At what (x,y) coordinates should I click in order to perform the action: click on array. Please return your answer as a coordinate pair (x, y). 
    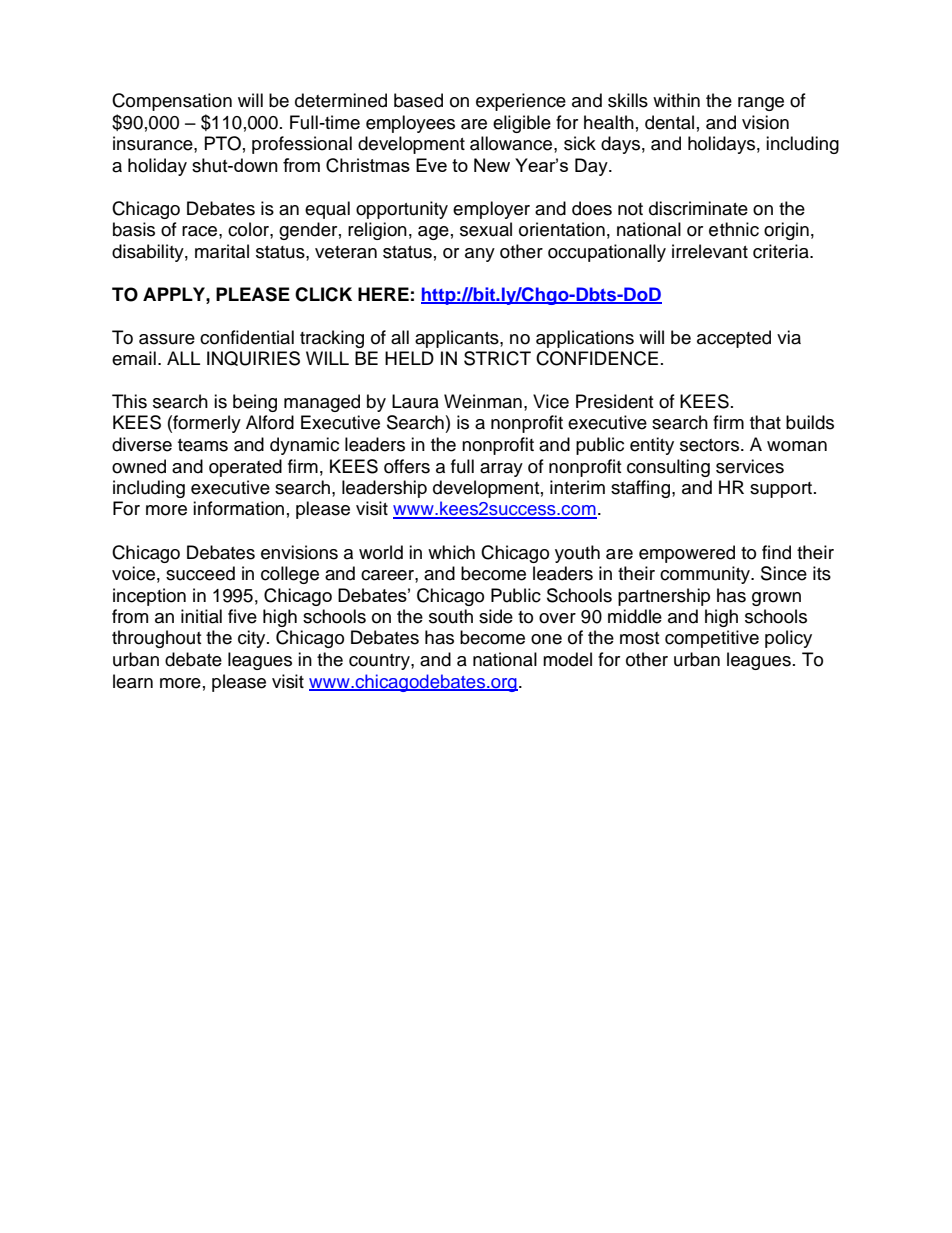
    Looking at the image, I should click on (501, 470).
